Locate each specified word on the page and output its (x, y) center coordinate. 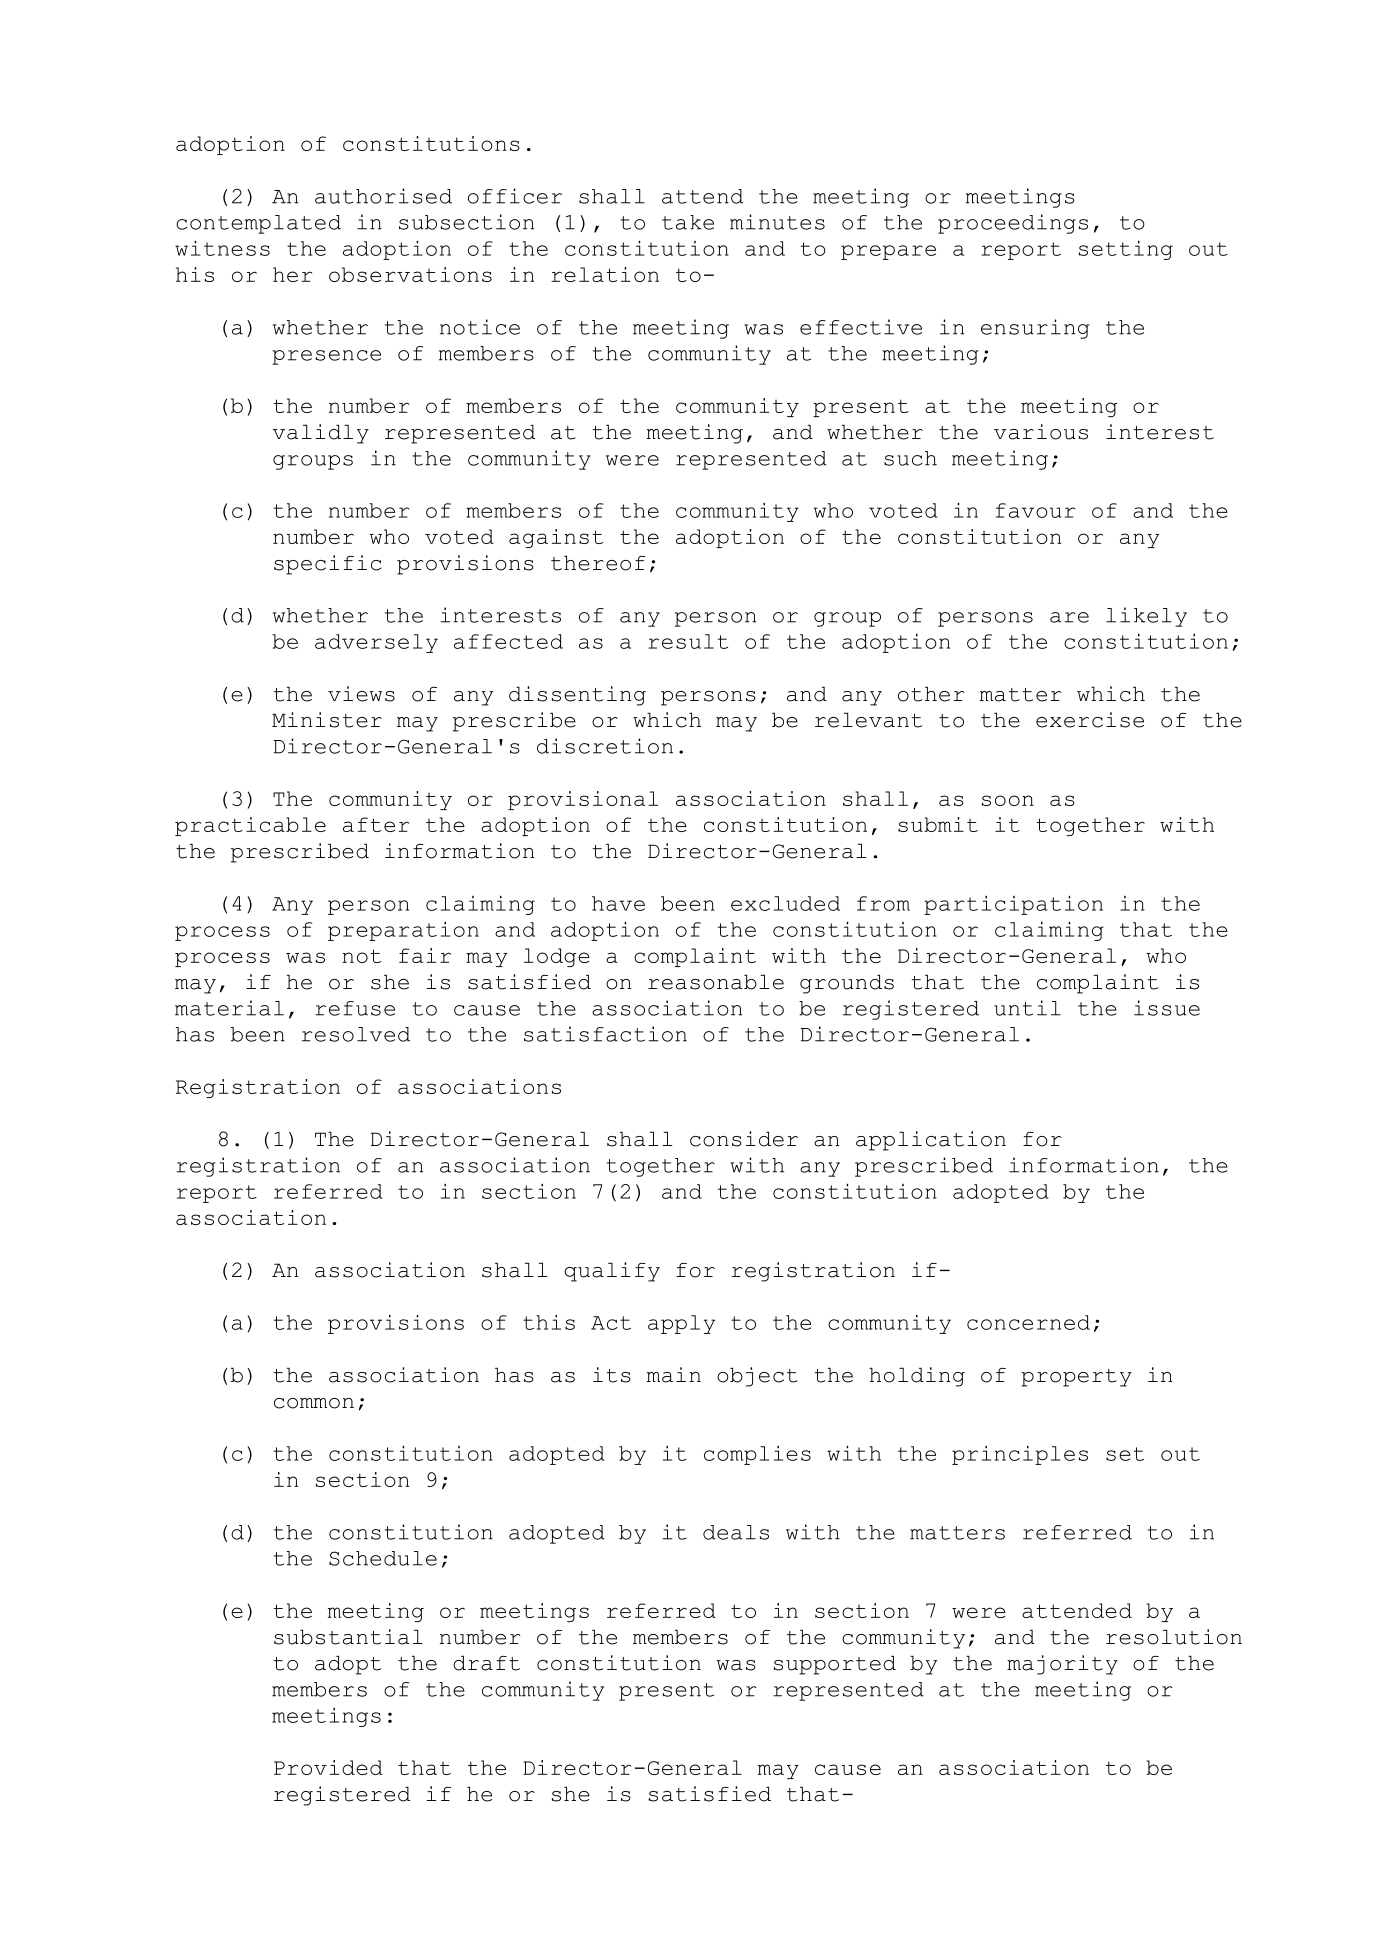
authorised (383, 196)
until (1027, 1008)
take (688, 222)
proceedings (1013, 224)
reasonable (716, 982)
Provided (328, 1767)
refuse (355, 1008)
